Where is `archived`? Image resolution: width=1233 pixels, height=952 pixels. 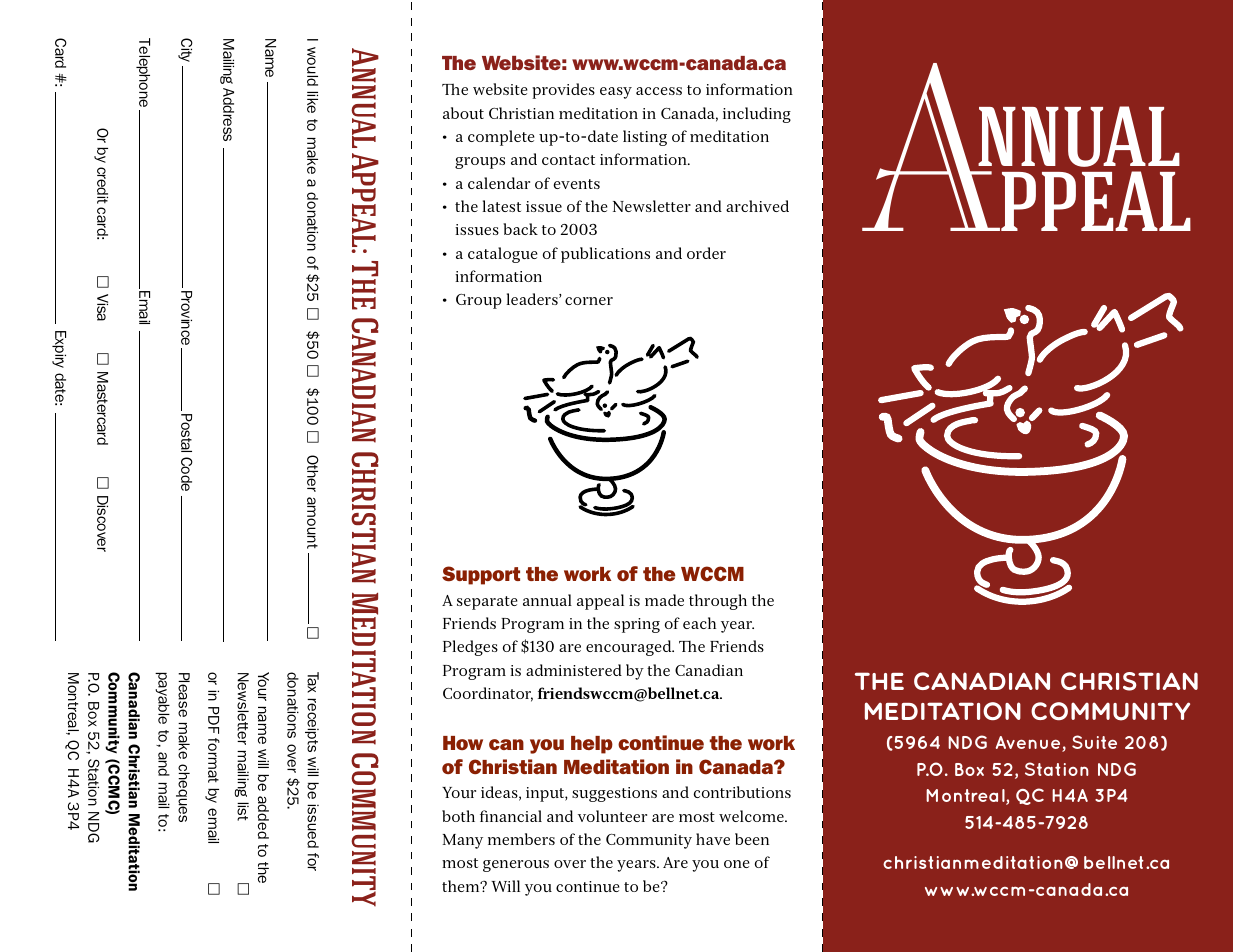 archived is located at coordinates (757, 206).
